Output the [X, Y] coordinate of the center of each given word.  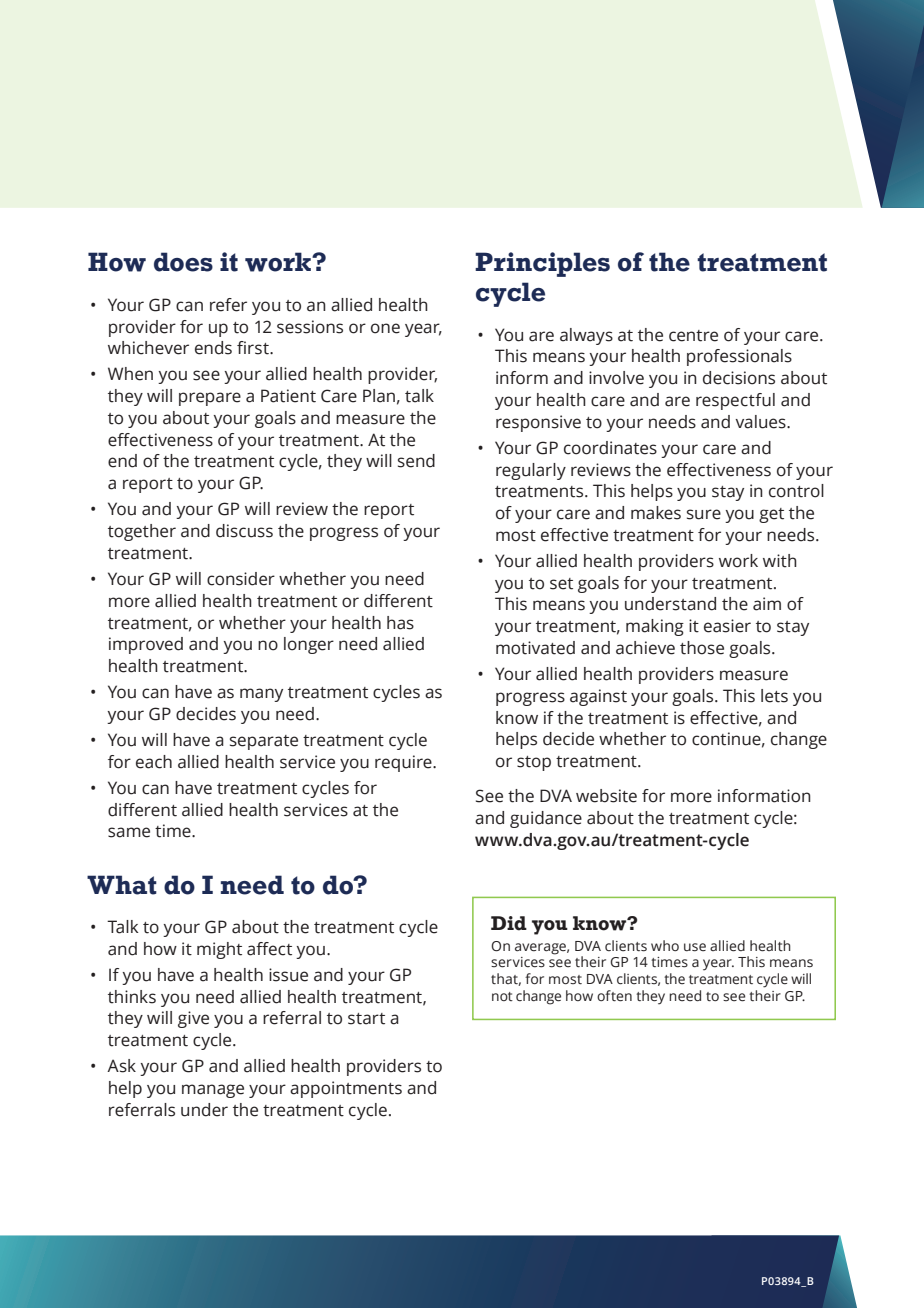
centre [693, 336]
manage [213, 1091]
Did [509, 923]
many [261, 695]
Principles [542, 264]
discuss [244, 531]
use [695, 947]
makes [656, 513]
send [416, 461]
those [702, 648]
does [183, 262]
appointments [346, 1089]
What [122, 885]
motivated [535, 648]
